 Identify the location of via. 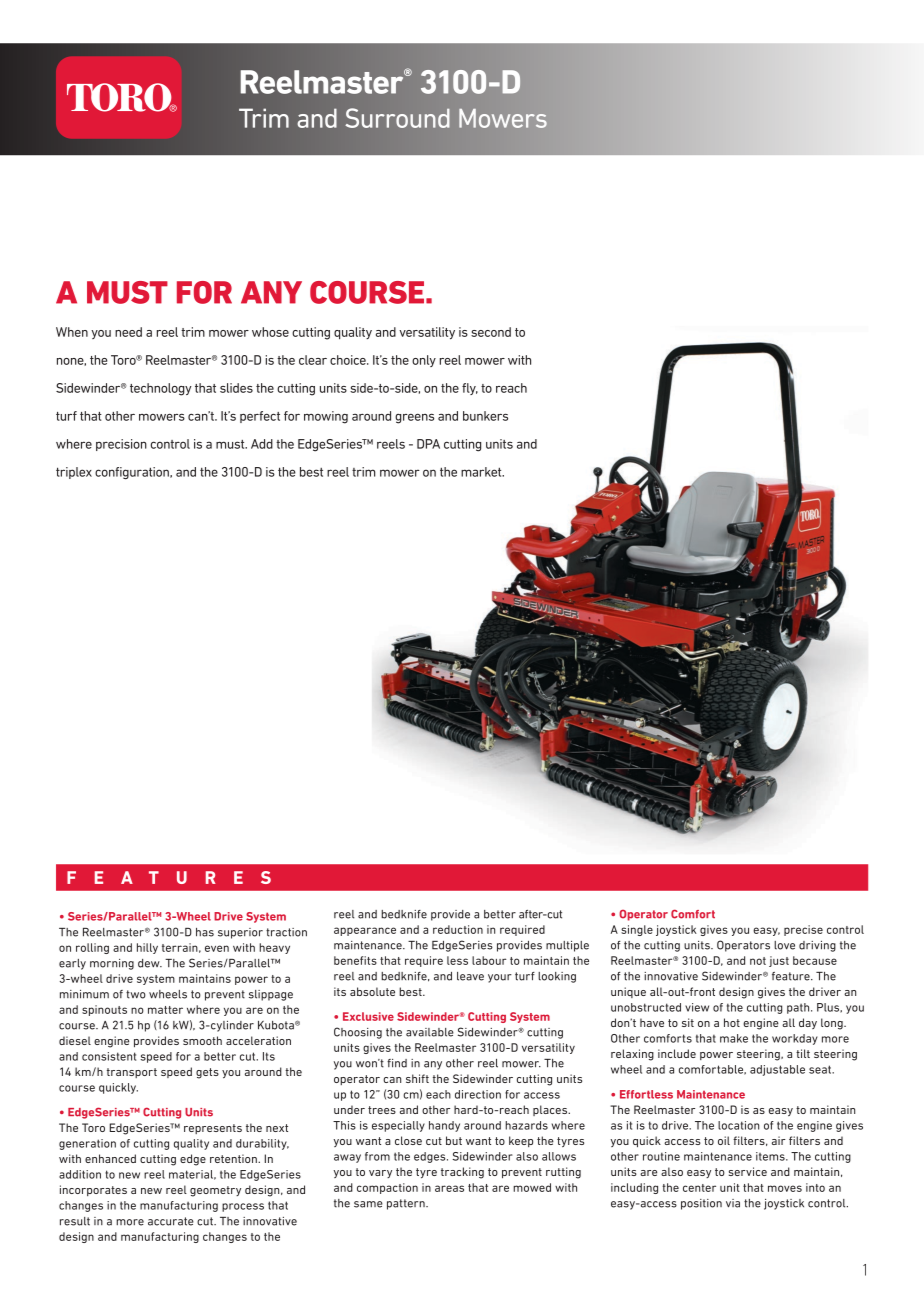
(733, 1203).
